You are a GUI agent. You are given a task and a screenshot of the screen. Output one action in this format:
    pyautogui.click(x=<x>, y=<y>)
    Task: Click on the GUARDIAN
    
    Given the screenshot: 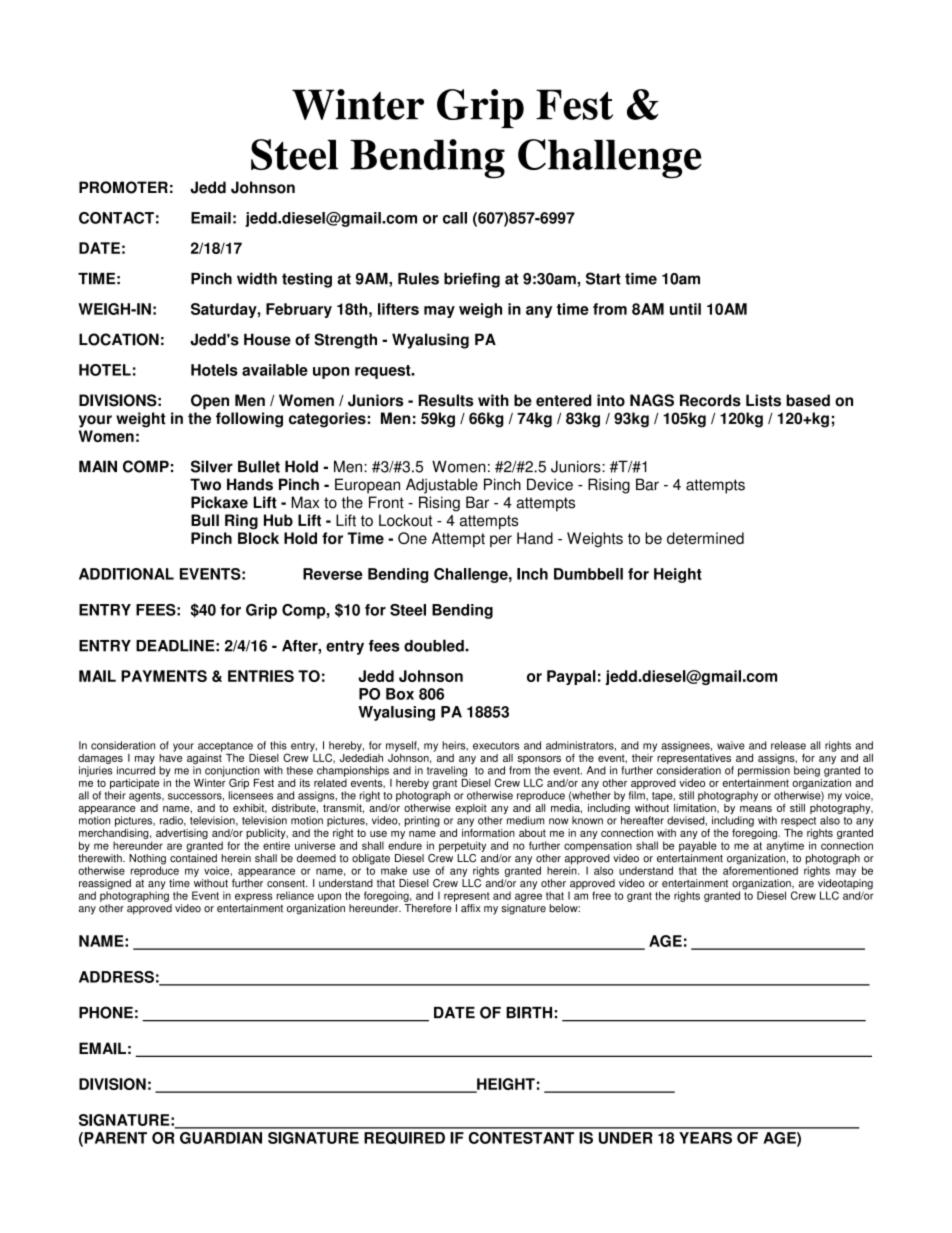 What is the action you would take?
    pyautogui.click(x=221, y=1138)
